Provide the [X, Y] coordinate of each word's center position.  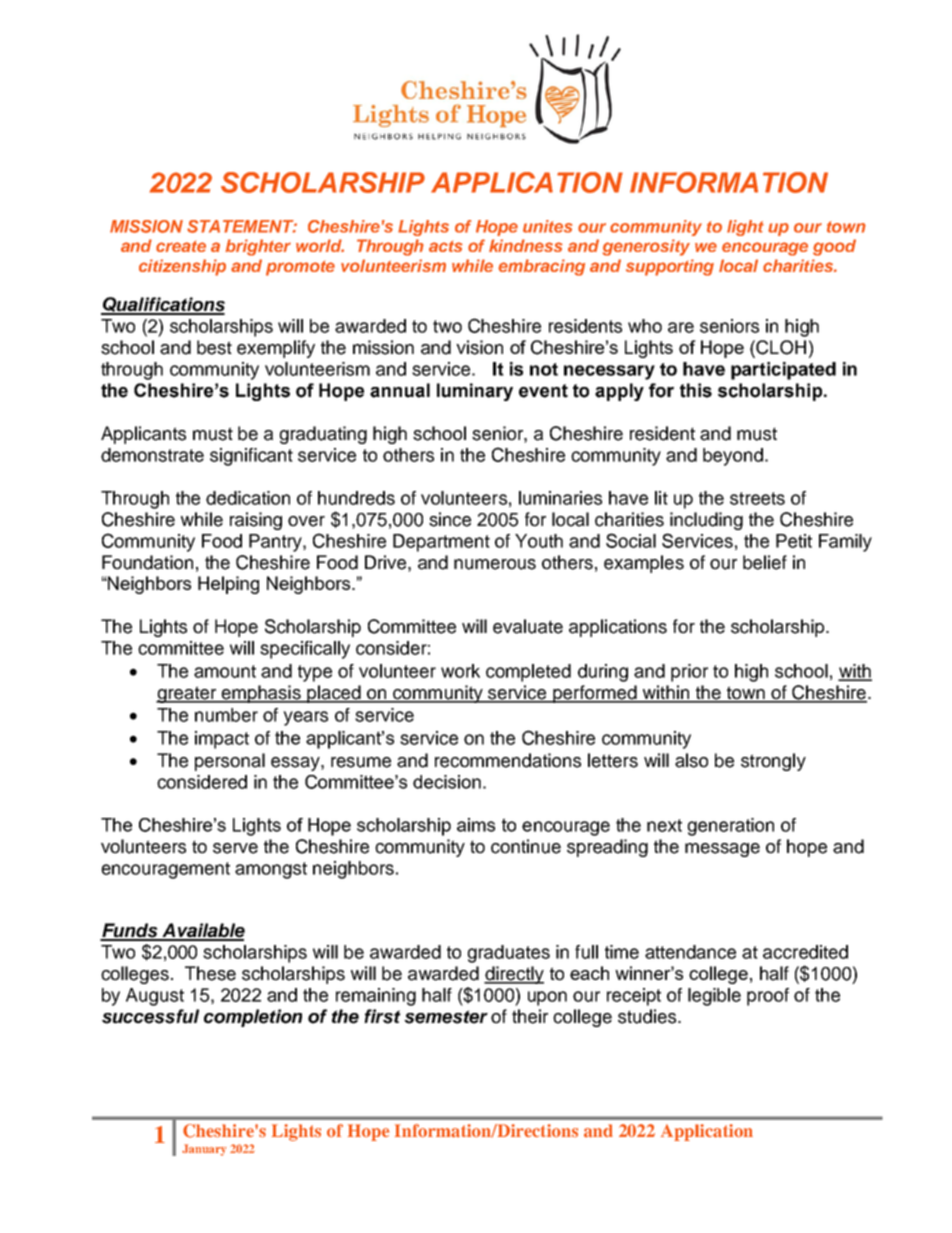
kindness [526, 245]
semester [446, 1017]
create [181, 246]
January [204, 1150]
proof [768, 997]
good [834, 247]
